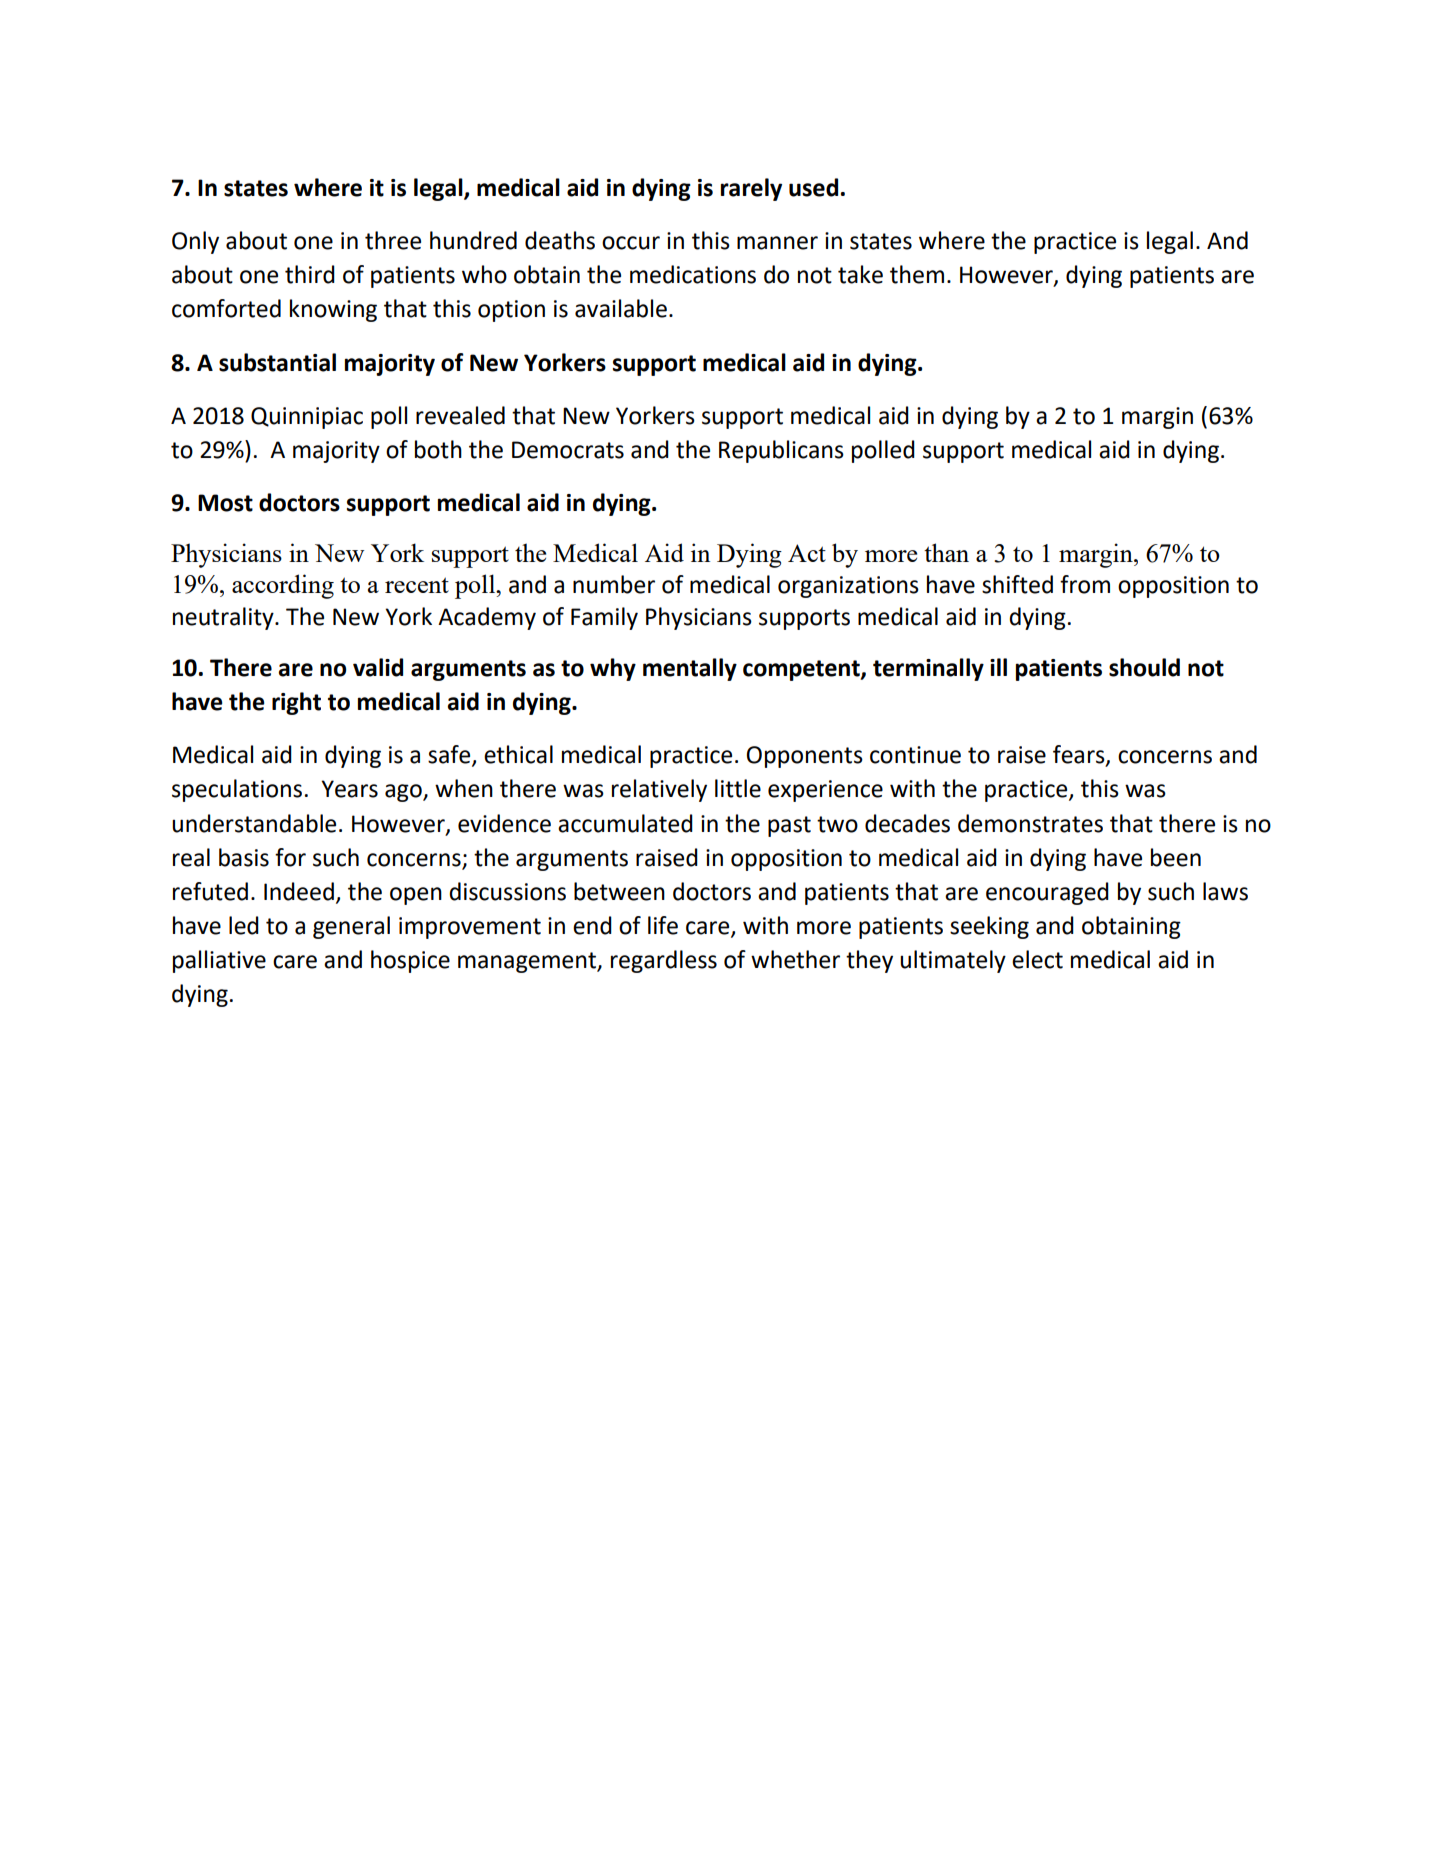 This image has height=1871, width=1445. Describe the element at coordinates (917, 274) in the image. I see `them` at that location.
